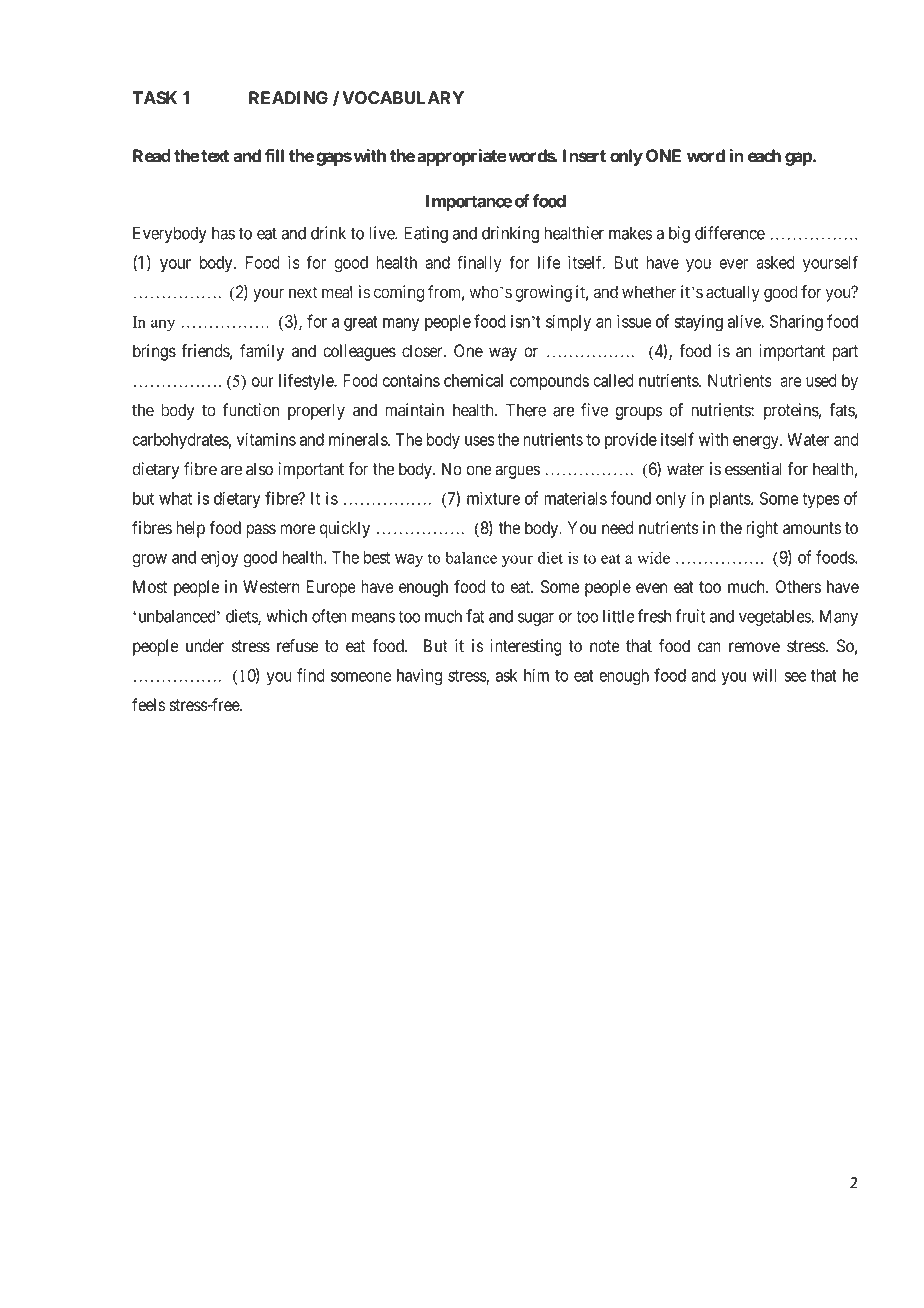  Describe the element at coordinates (223, 233) in the screenshot. I see `has` at that location.
